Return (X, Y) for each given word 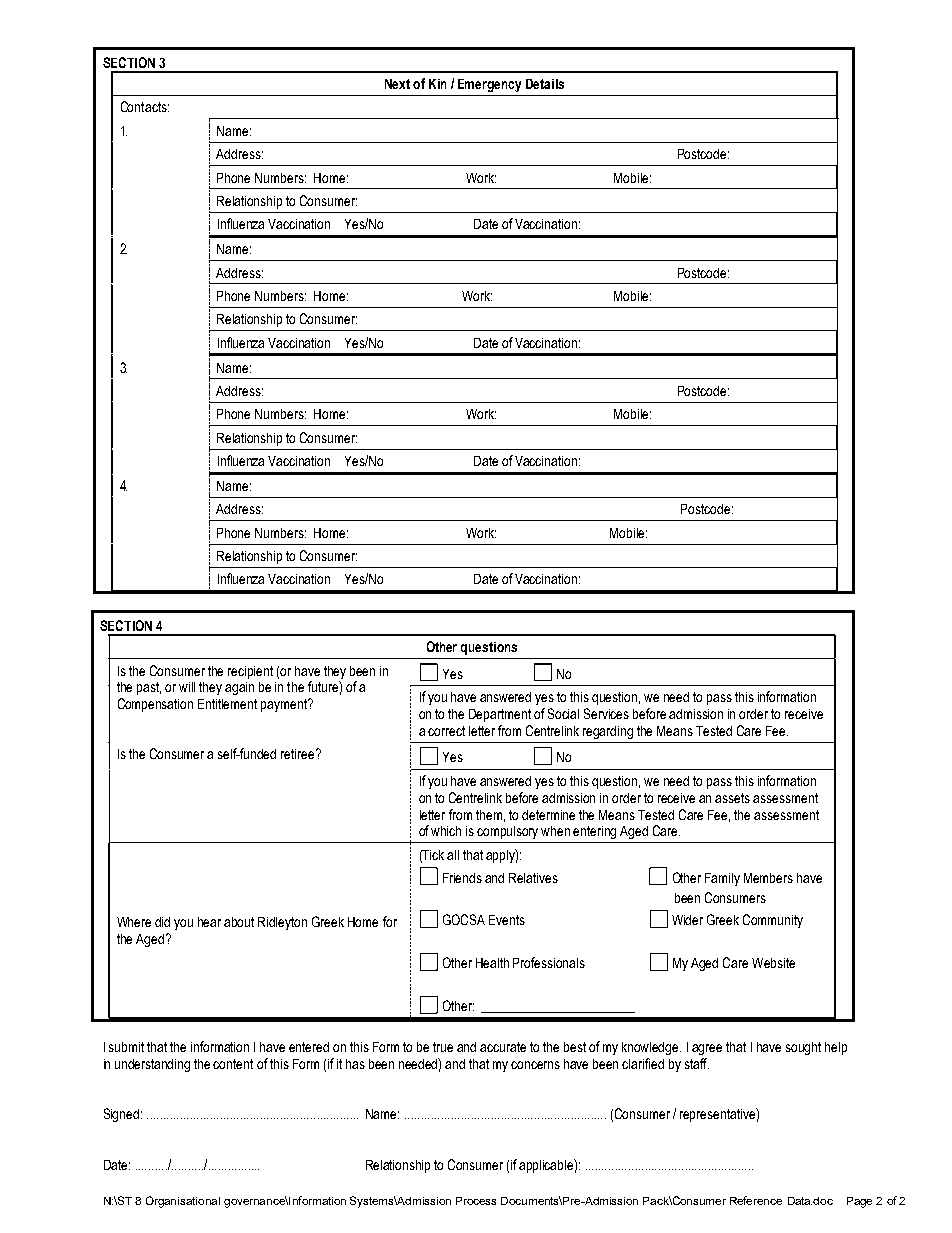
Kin (437, 84)
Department (500, 715)
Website (773, 963)
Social (563, 713)
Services (606, 713)
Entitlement (227, 704)
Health (492, 963)
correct (446, 731)
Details (545, 84)
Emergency (489, 85)
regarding (608, 732)
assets (732, 798)
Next (397, 84)
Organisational (183, 1202)
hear (209, 922)
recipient (250, 672)
